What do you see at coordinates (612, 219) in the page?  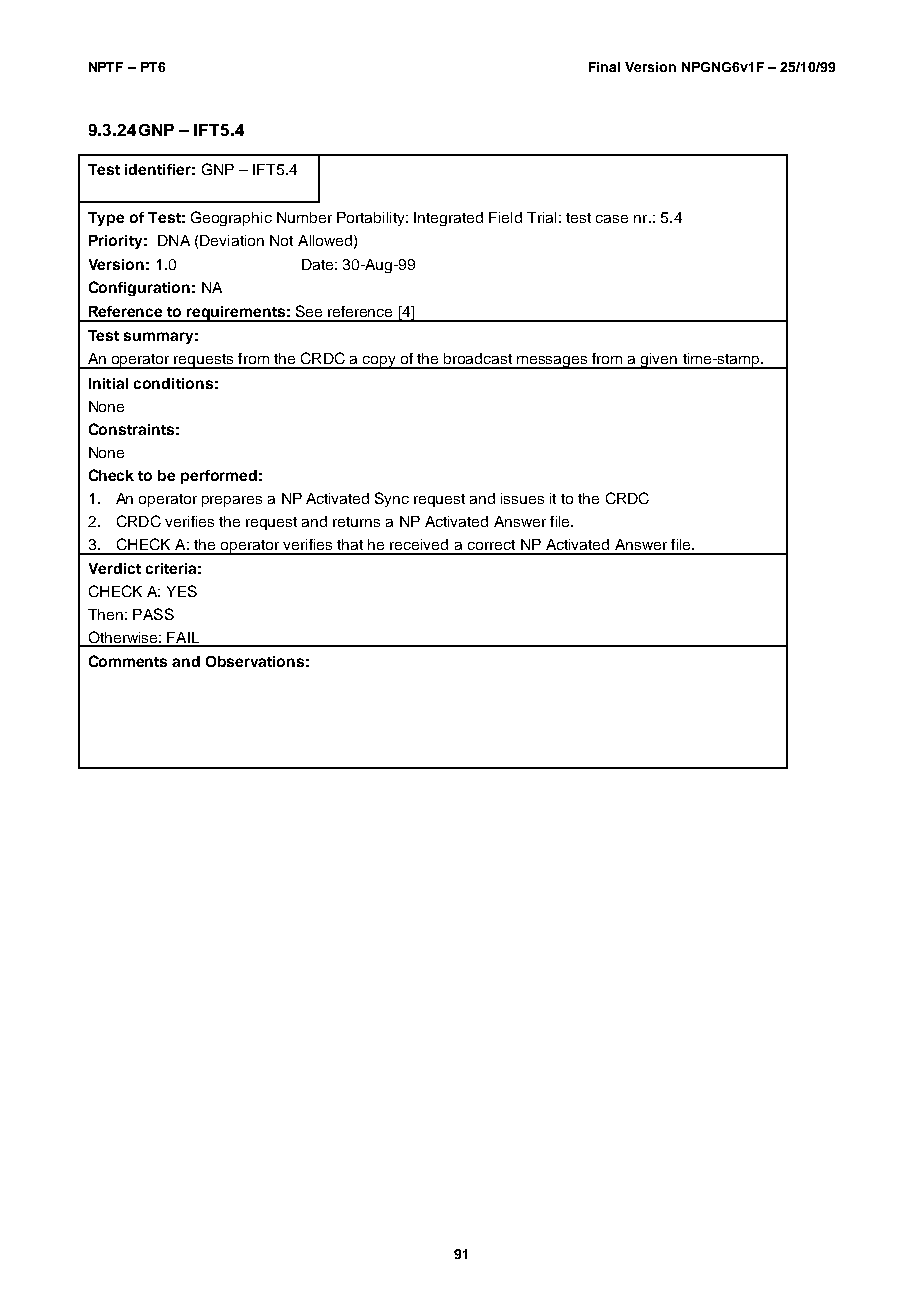 I see `case` at bounding box center [612, 219].
